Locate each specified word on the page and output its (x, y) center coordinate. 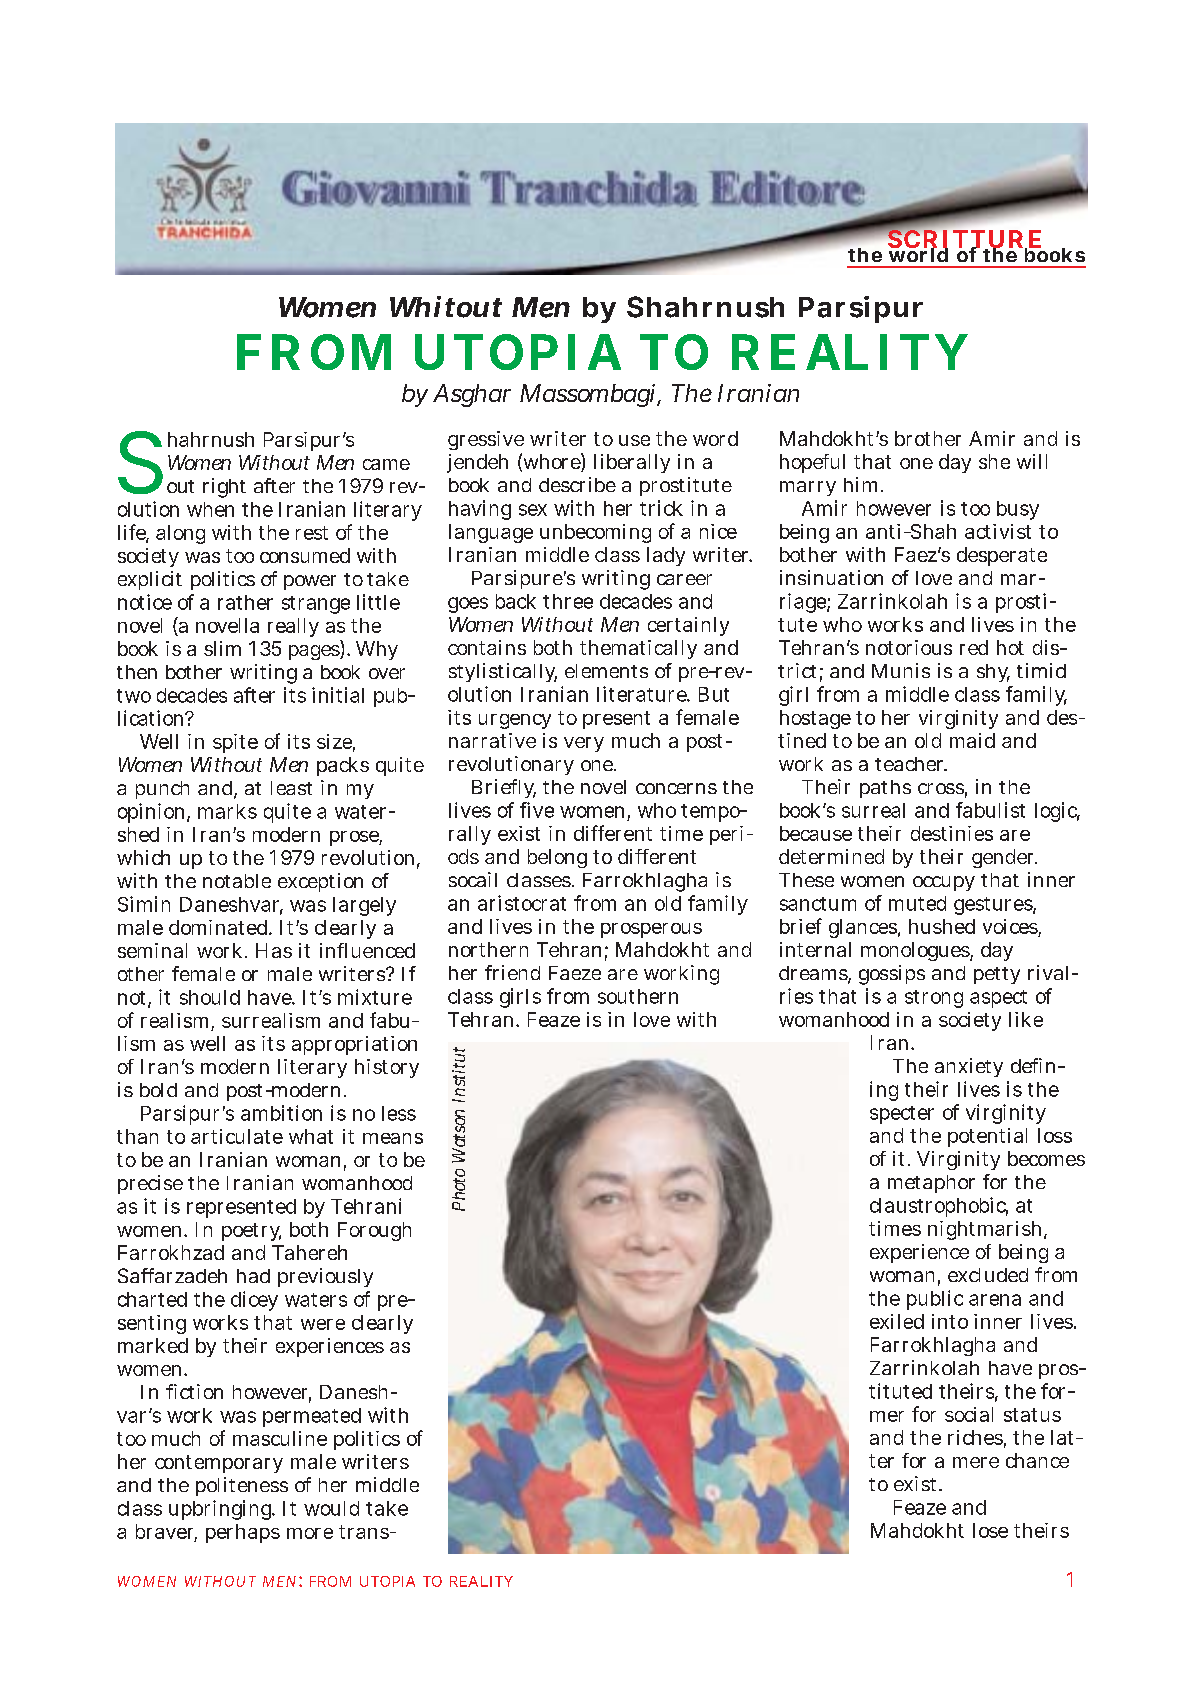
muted (917, 903)
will (1032, 461)
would (331, 1508)
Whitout (446, 307)
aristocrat (522, 903)
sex (533, 510)
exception (320, 882)
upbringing (220, 1510)
